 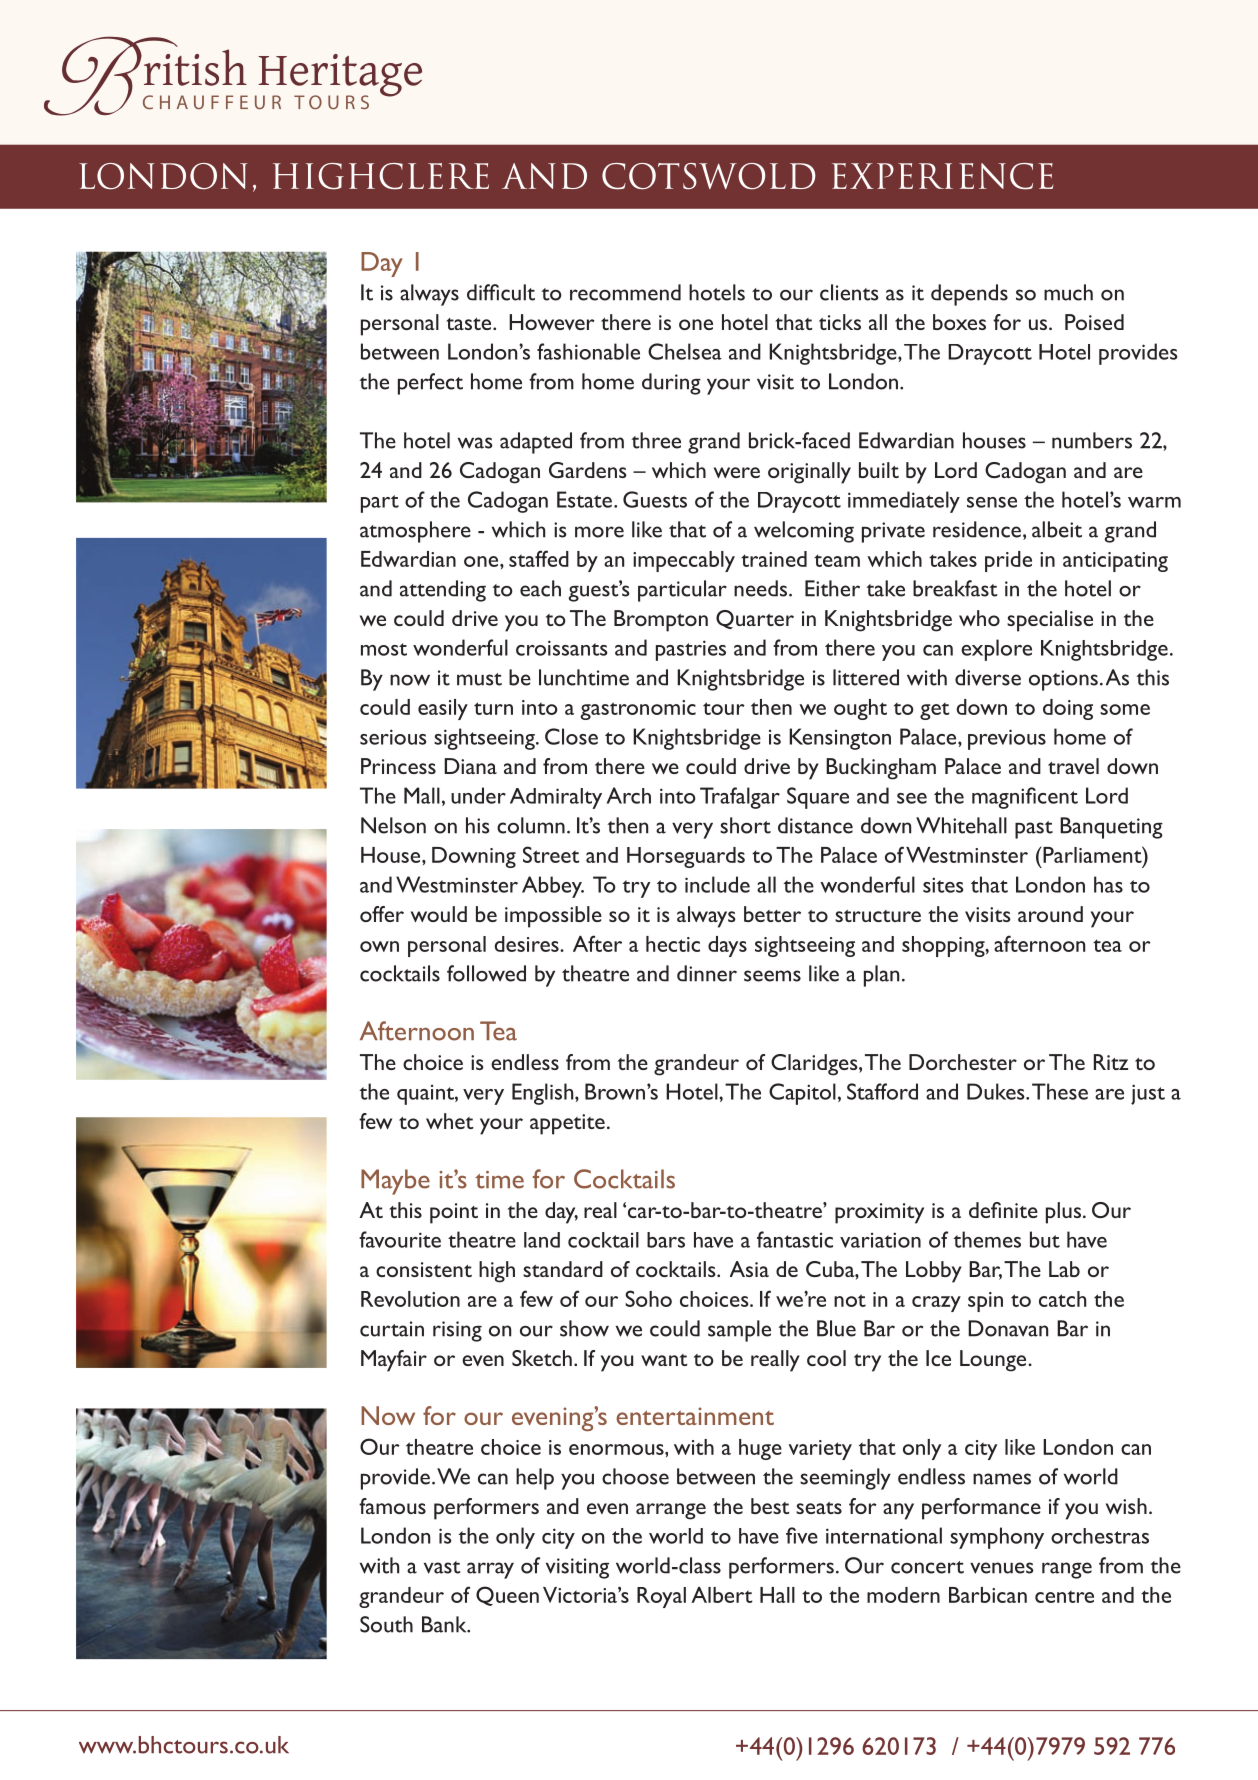 I want to click on would, so click(x=439, y=914).
